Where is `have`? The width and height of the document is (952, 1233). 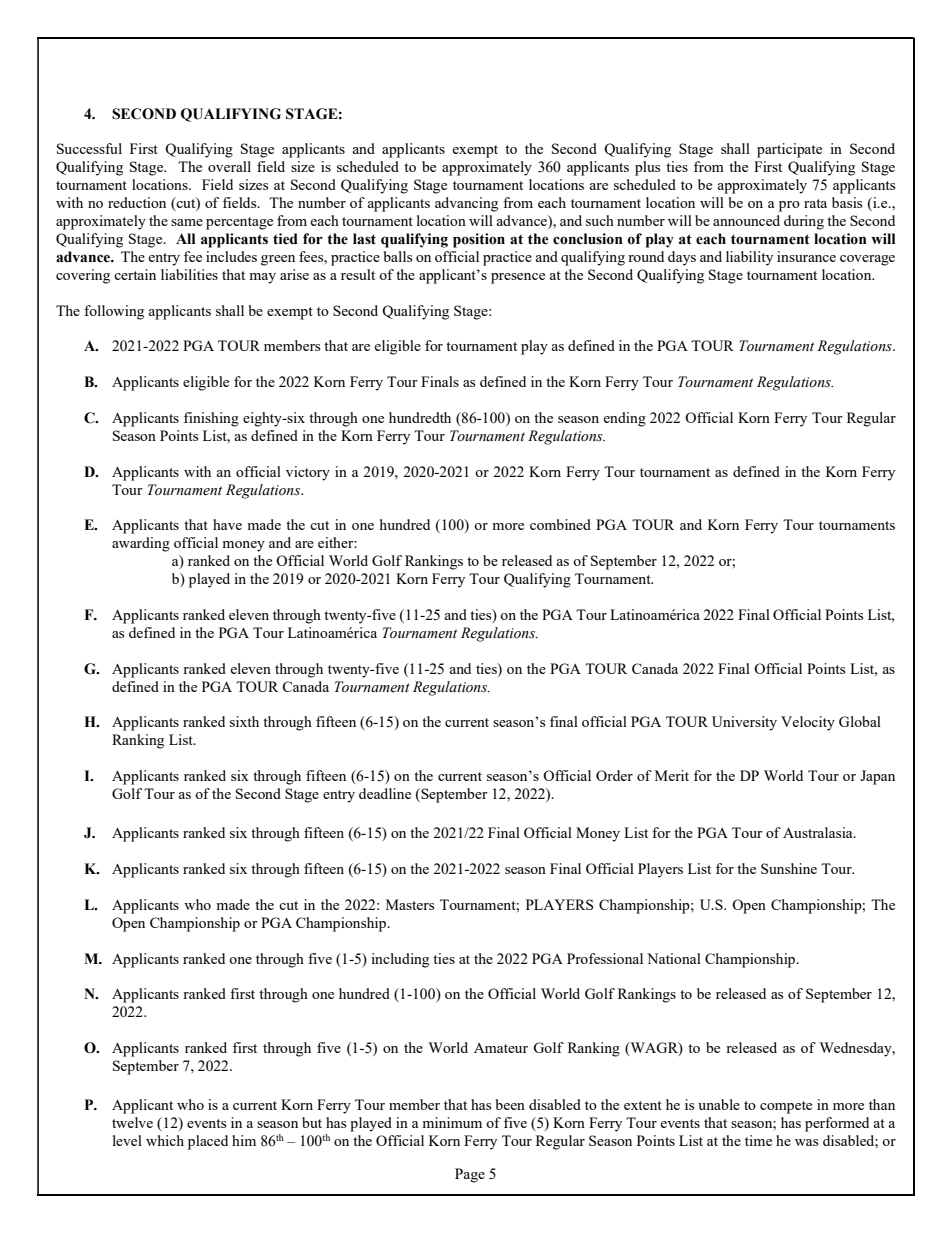 have is located at coordinates (227, 524).
